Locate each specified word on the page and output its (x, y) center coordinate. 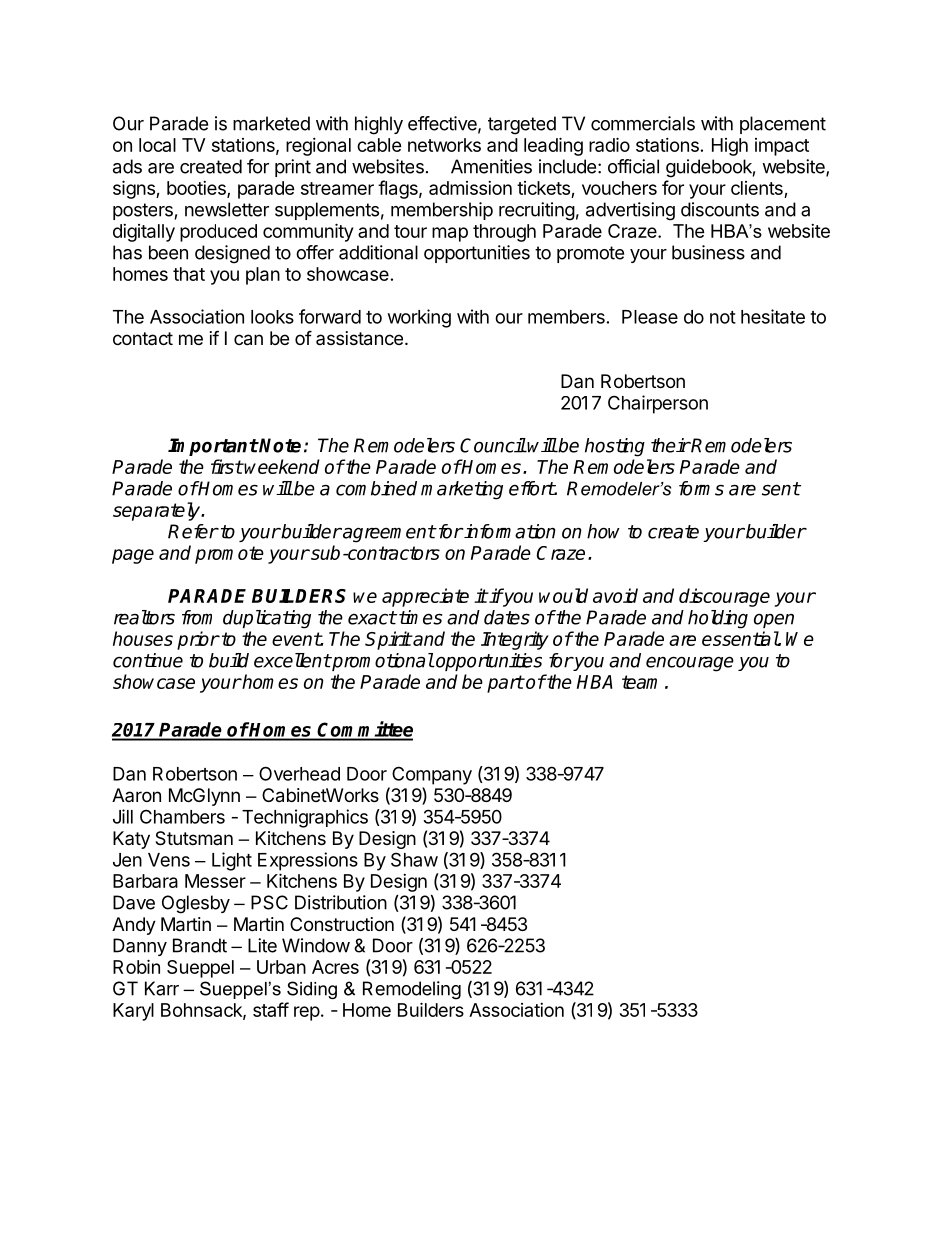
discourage (724, 597)
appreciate (425, 597)
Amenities (491, 166)
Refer (193, 531)
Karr (162, 988)
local (157, 145)
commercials (643, 123)
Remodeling (412, 990)
